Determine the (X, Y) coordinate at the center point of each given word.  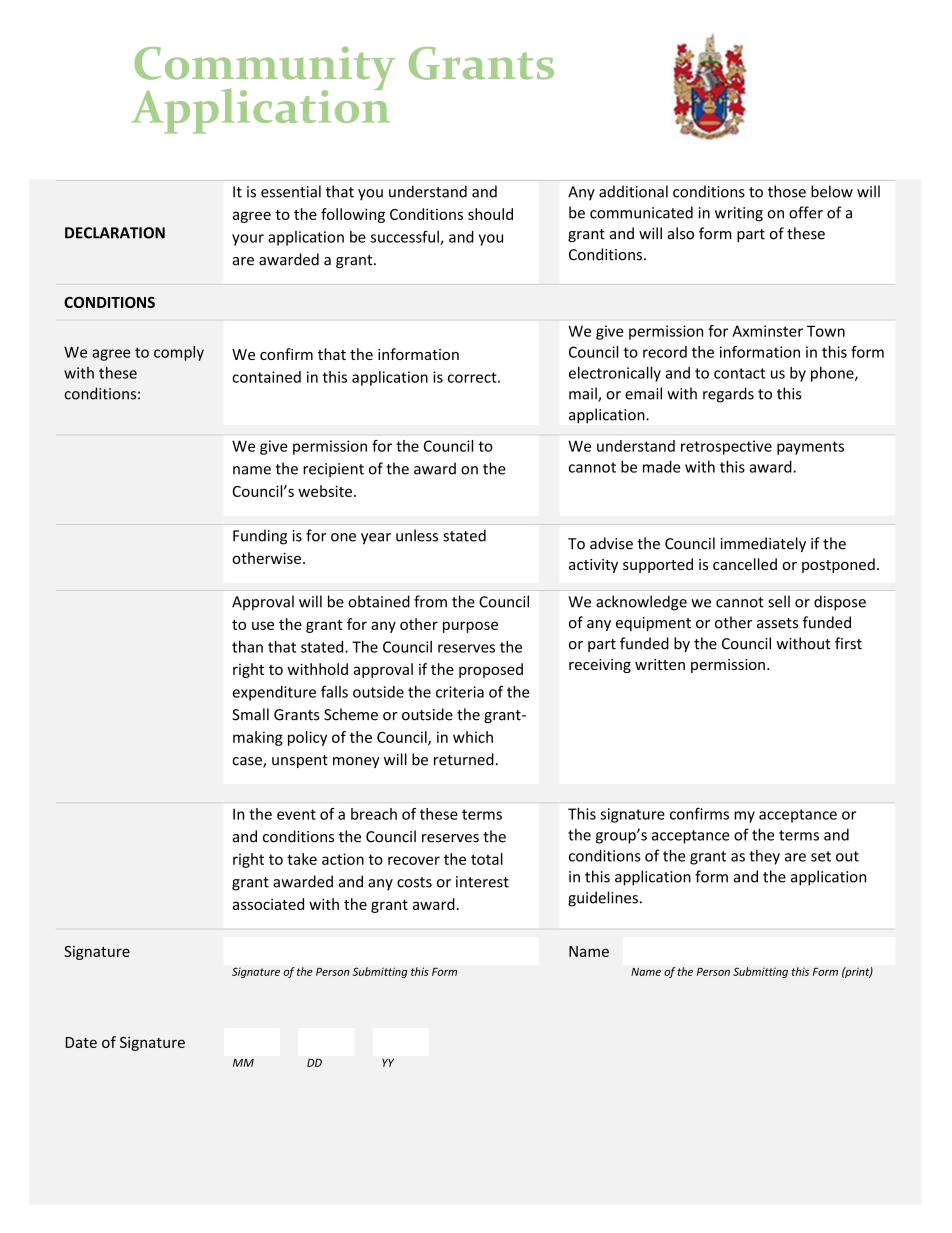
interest (482, 882)
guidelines (603, 899)
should (490, 214)
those (787, 191)
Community (265, 69)
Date (81, 1042)
